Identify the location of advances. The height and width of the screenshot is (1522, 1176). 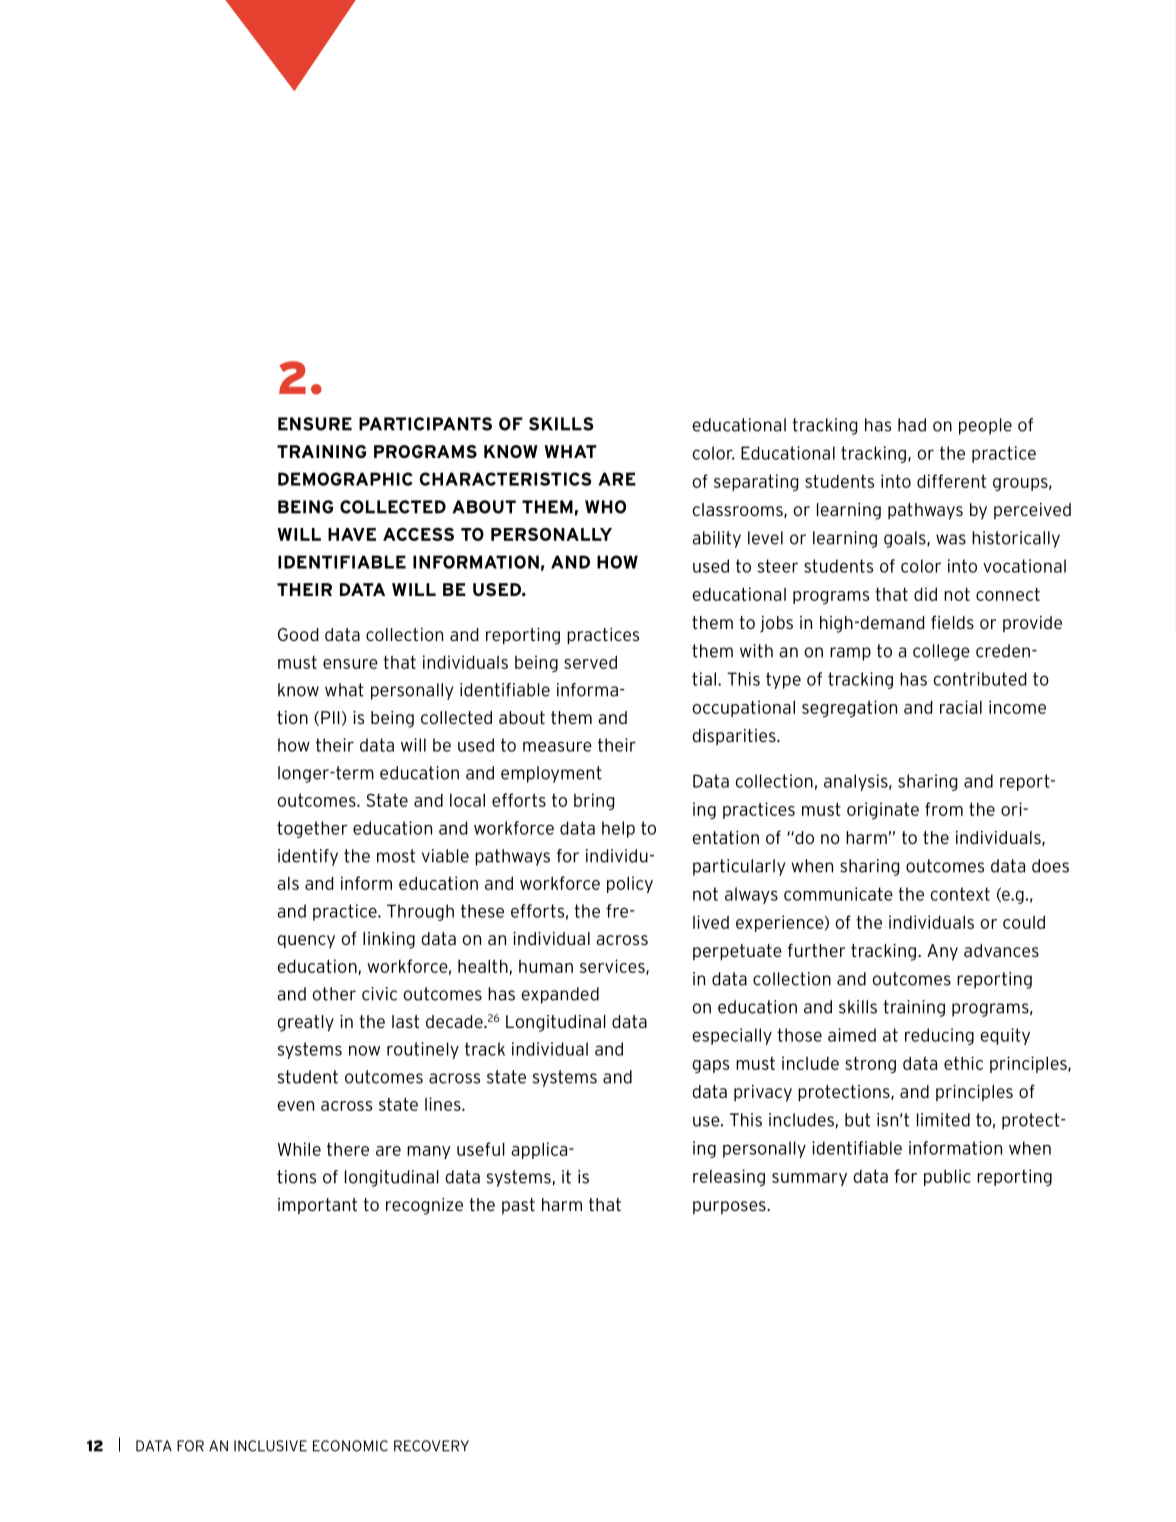
(1001, 950).
